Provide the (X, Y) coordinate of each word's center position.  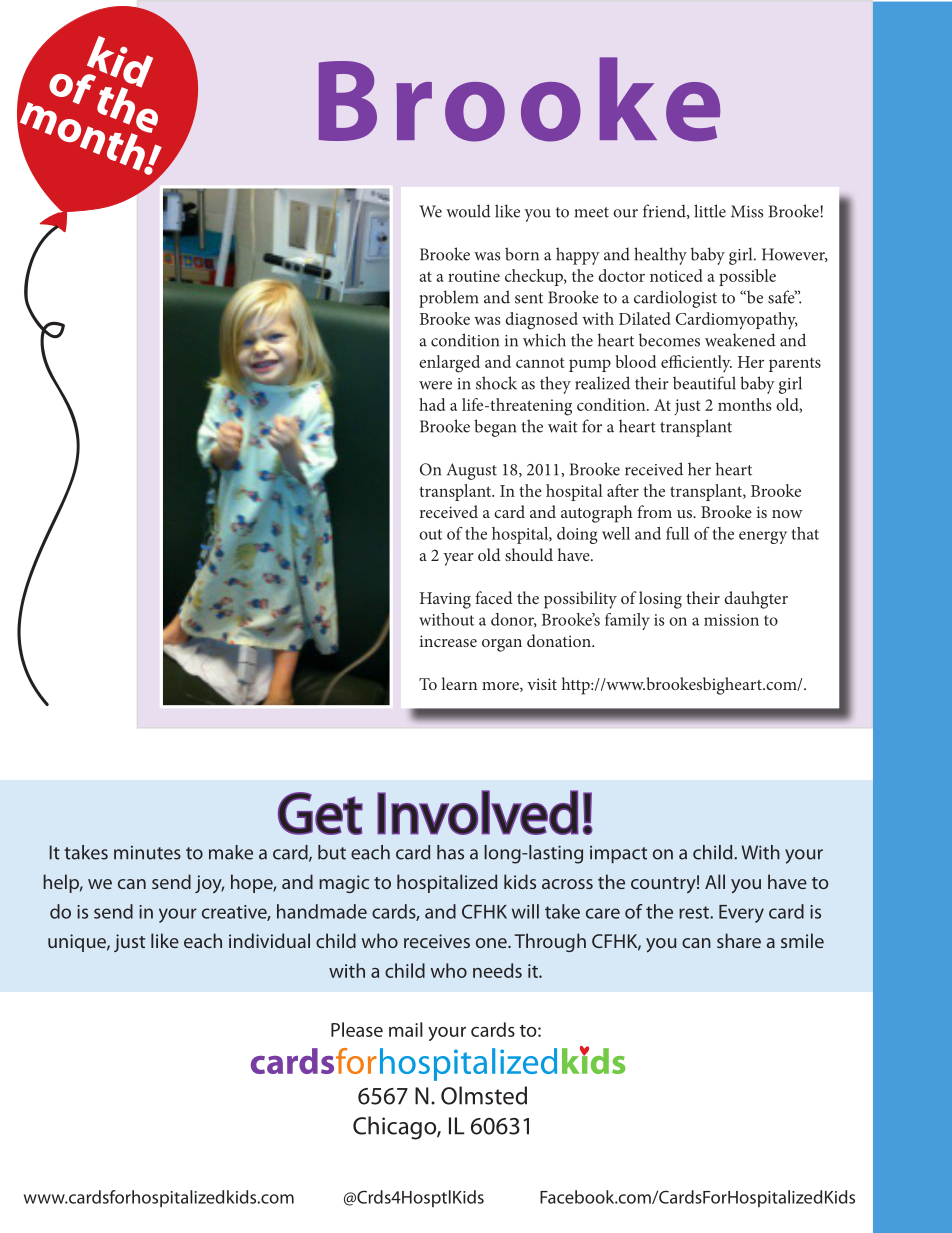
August (472, 471)
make (231, 852)
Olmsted (484, 1095)
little (710, 211)
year (458, 559)
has (450, 852)
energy (763, 537)
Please (357, 1029)
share (739, 940)
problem (448, 299)
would (468, 211)
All (715, 881)
